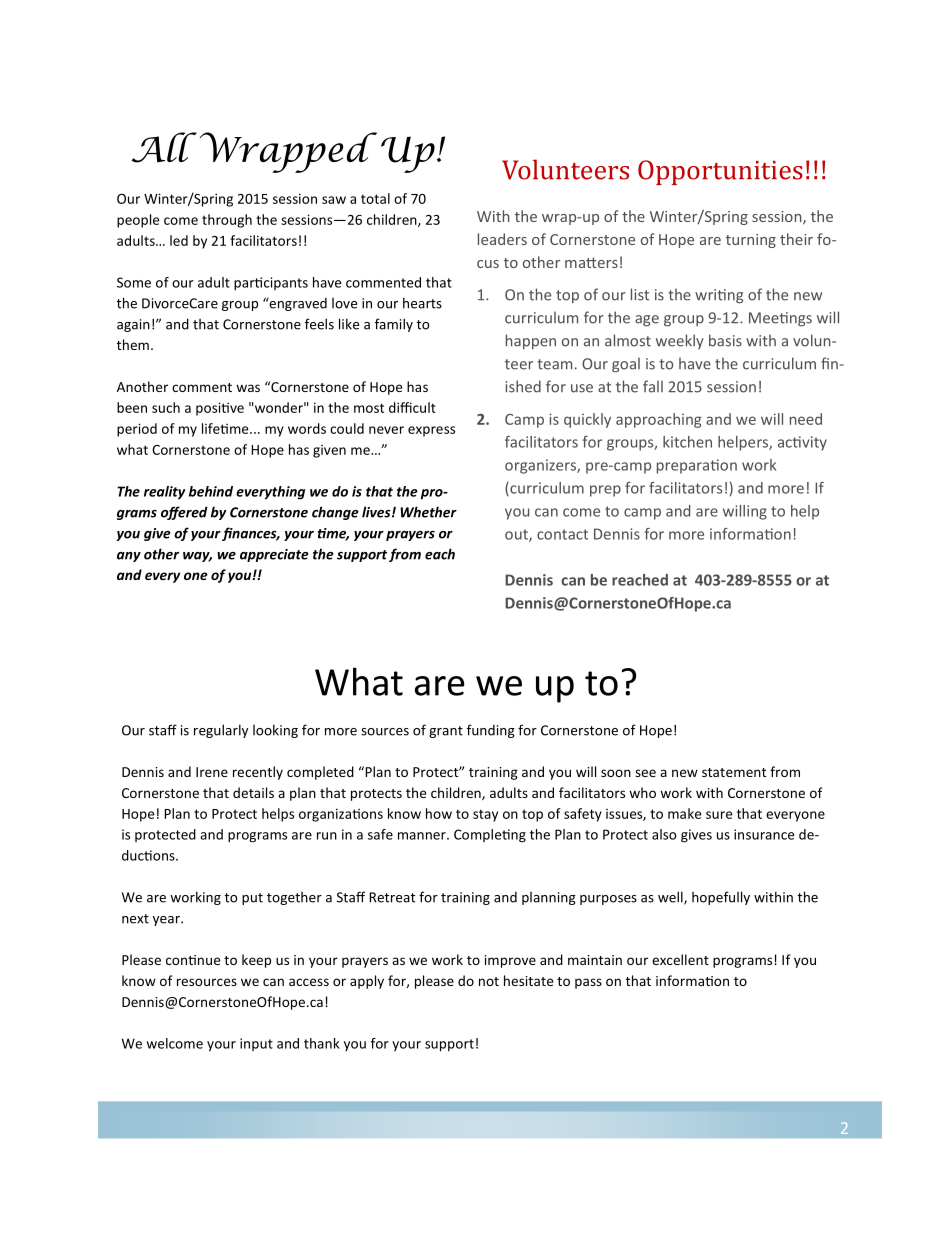 The image size is (952, 1233). I want to click on contact, so click(562, 534).
